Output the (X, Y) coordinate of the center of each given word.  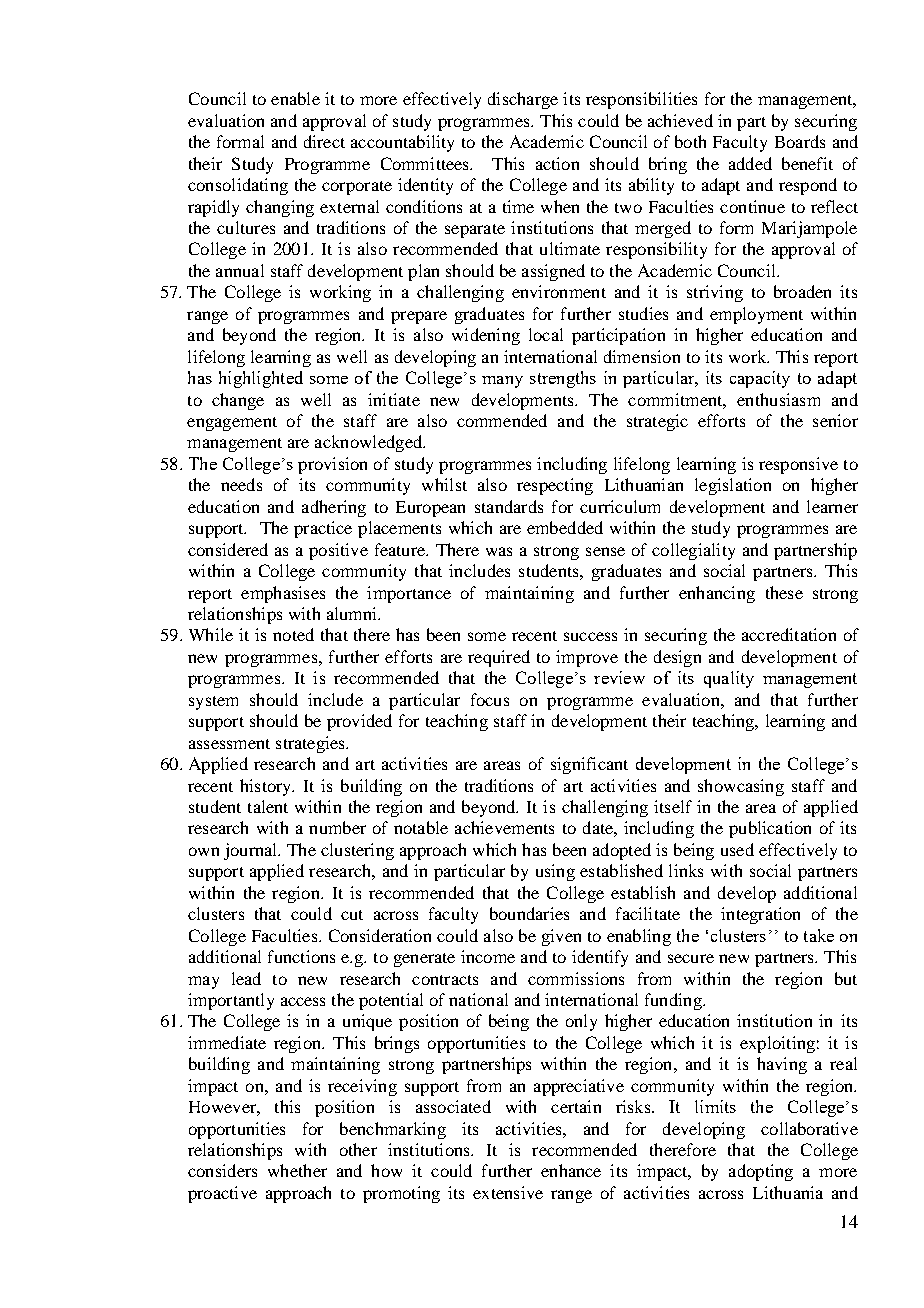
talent (268, 806)
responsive (798, 465)
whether (297, 1170)
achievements (504, 827)
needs (241, 484)
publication (770, 829)
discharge (523, 100)
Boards (800, 141)
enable (295, 98)
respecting (555, 486)
